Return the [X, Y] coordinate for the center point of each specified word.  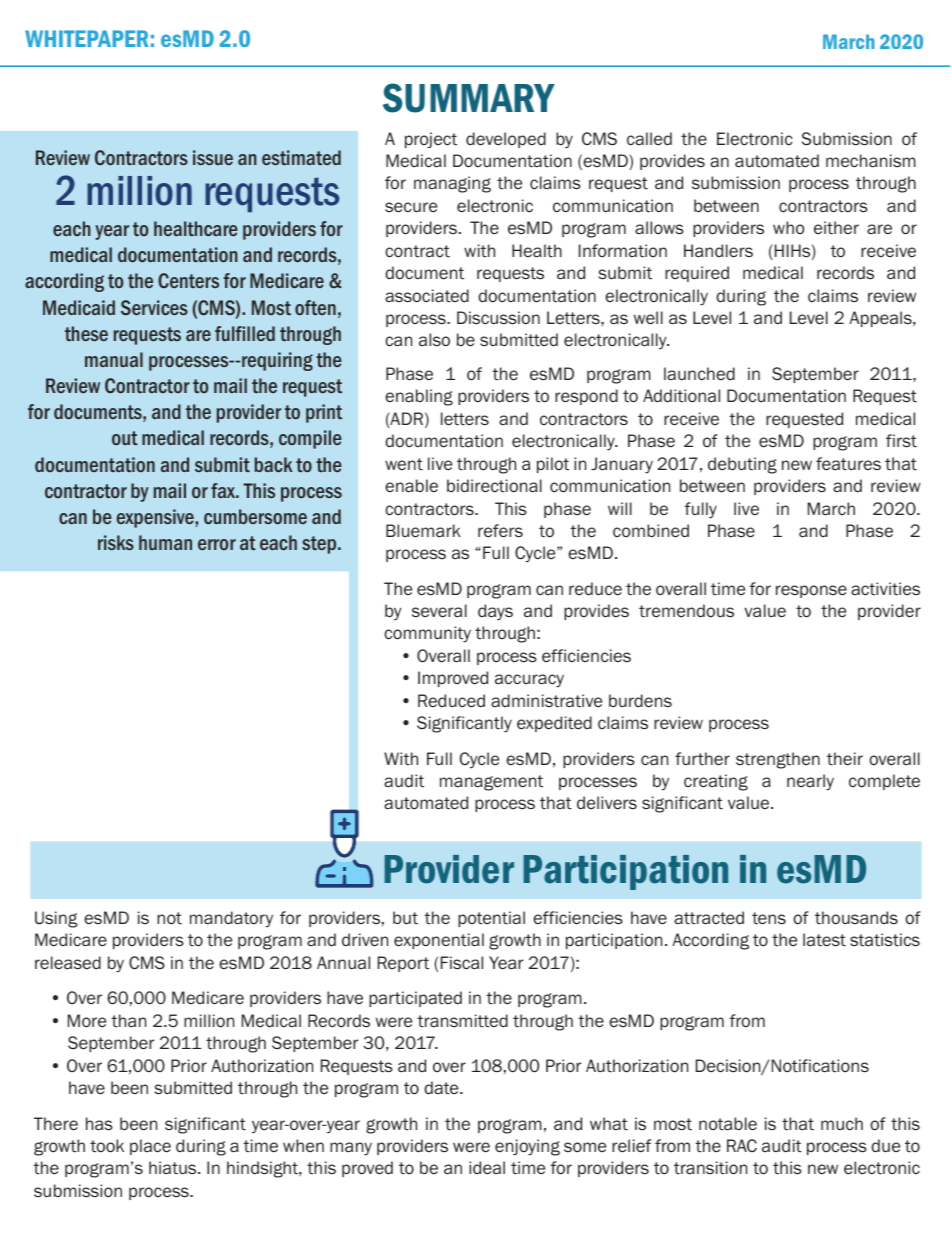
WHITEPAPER [87, 38]
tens [769, 918]
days [495, 612]
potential [491, 919]
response [811, 591]
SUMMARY [469, 98]
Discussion [498, 318]
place [150, 1147]
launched [699, 373]
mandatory [231, 919]
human [165, 542]
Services [154, 307]
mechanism [871, 160]
